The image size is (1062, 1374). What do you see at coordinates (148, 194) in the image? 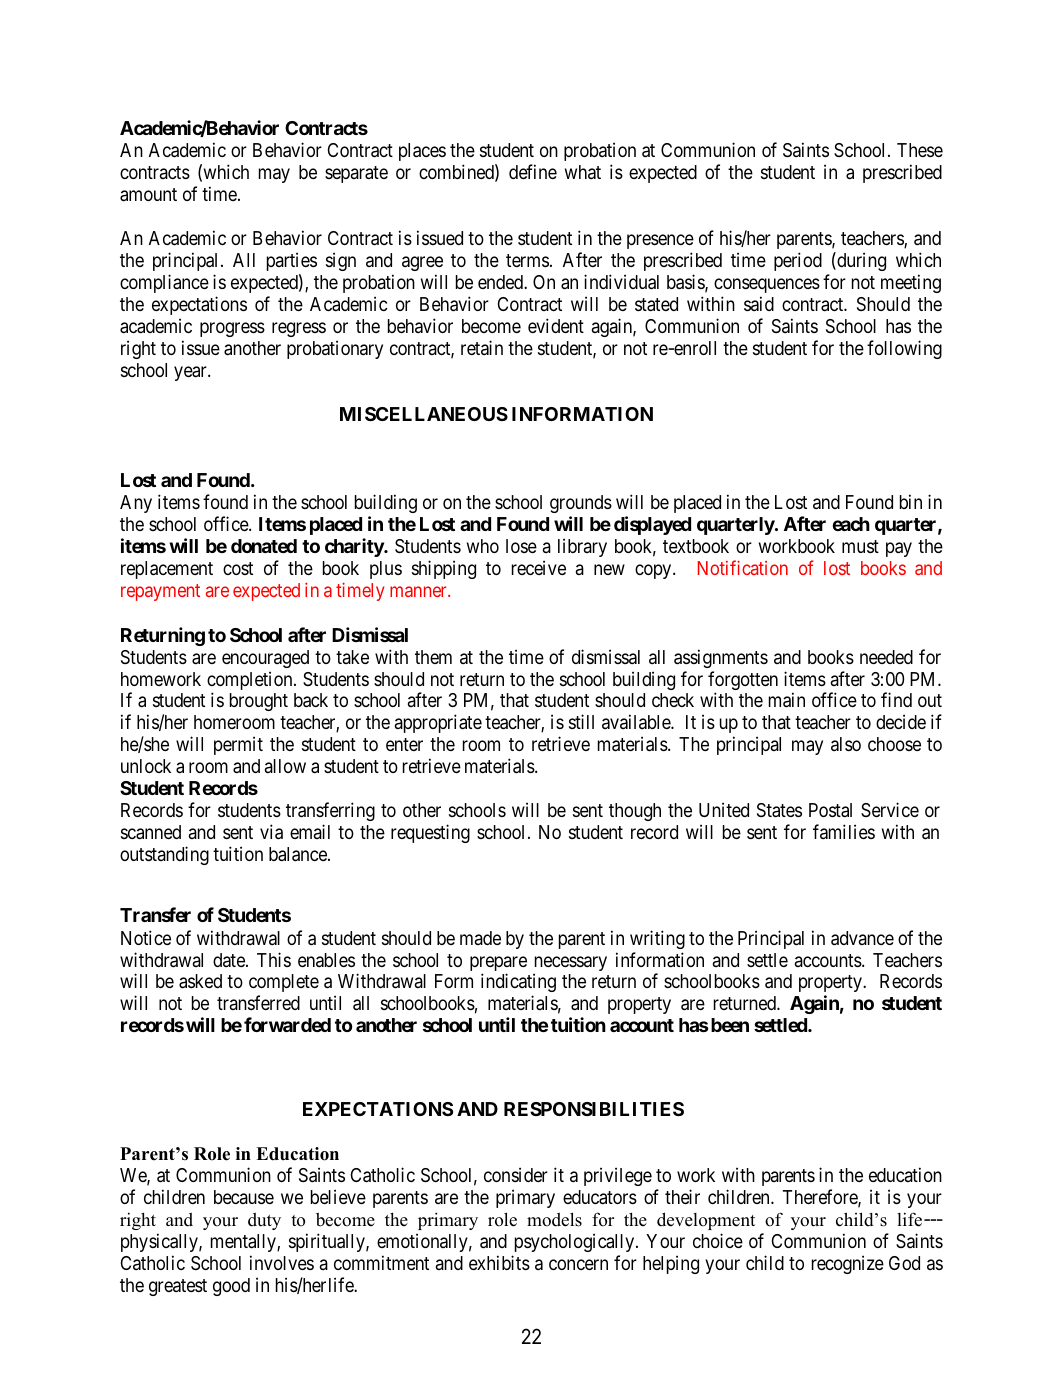
I see `amount` at bounding box center [148, 194].
